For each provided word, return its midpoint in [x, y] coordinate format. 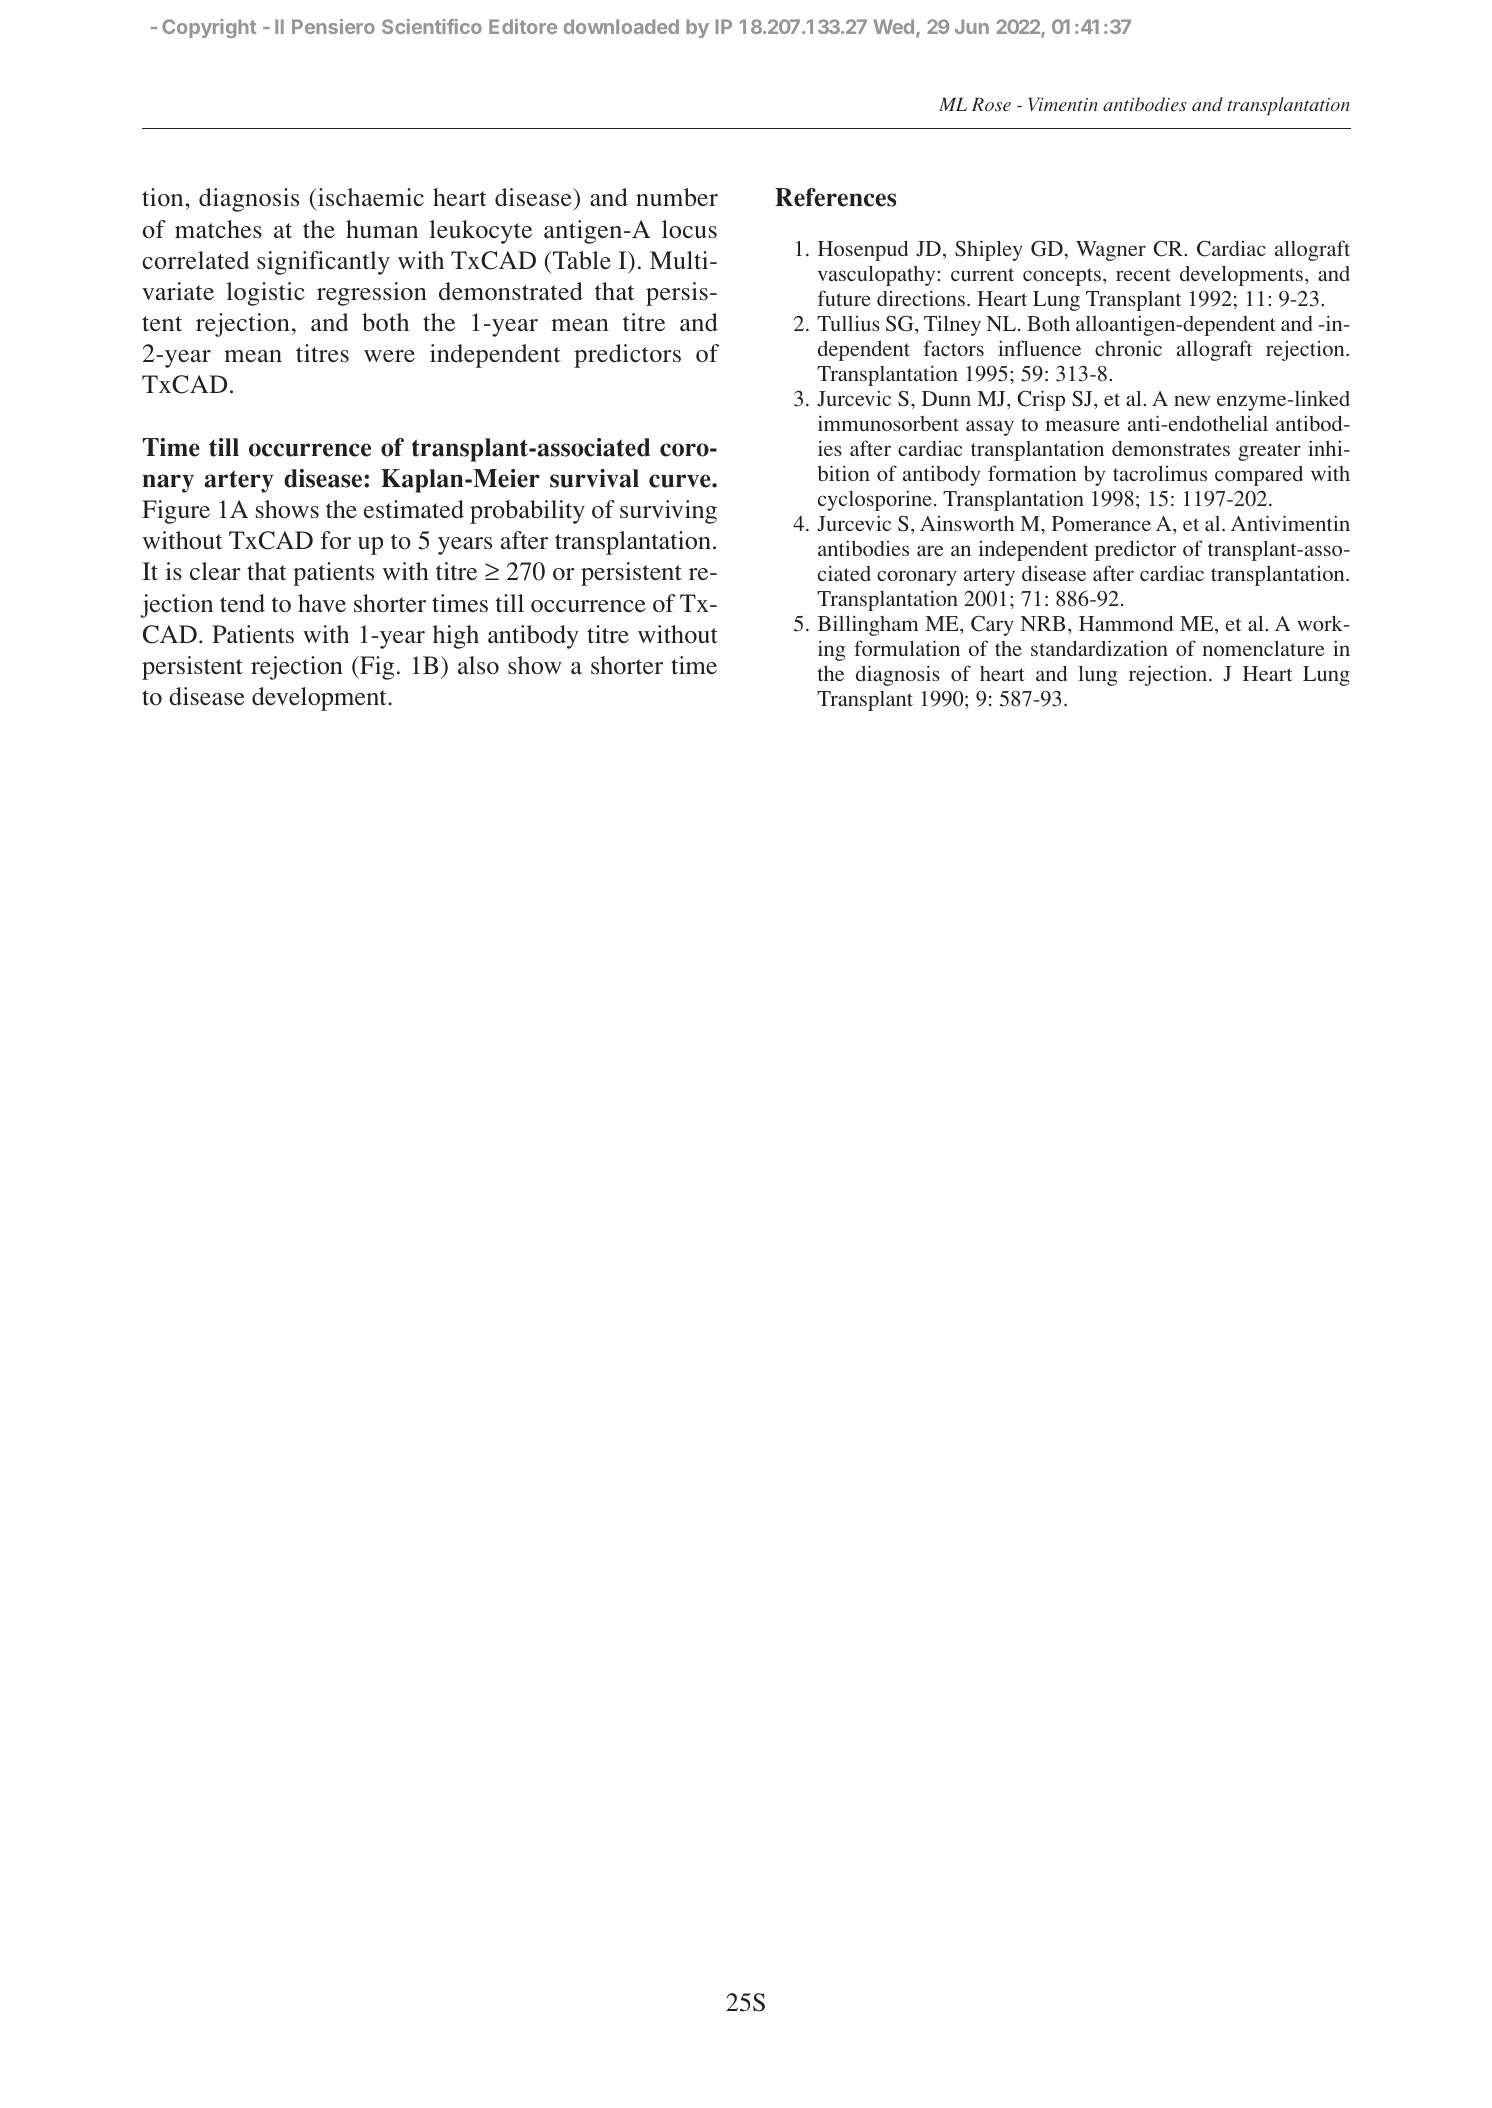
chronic [1128, 348]
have [322, 603]
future [844, 298]
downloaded [621, 26]
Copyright [209, 28]
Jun [972, 26]
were [389, 356]
